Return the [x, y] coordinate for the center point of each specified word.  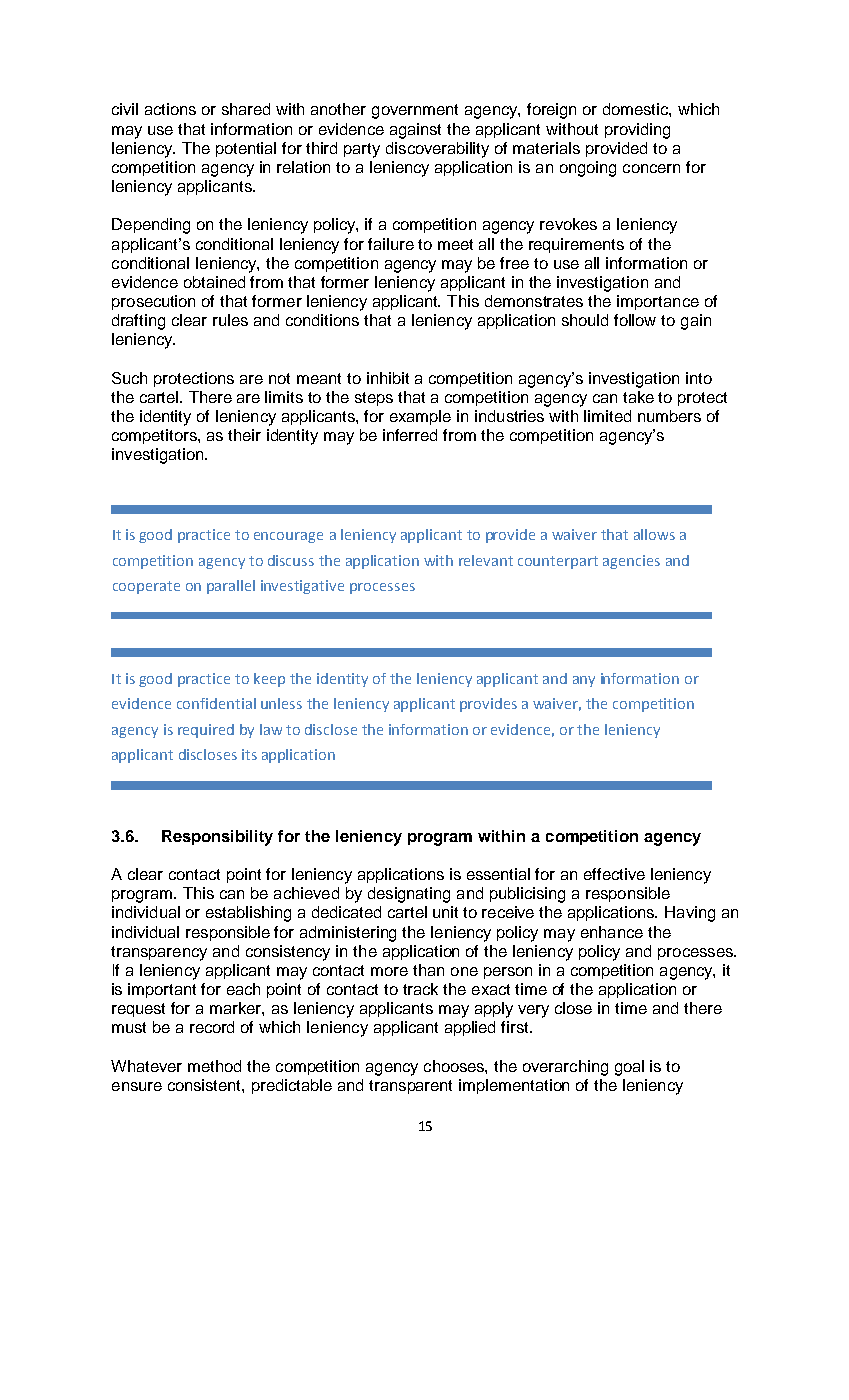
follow [635, 320]
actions [170, 109]
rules [230, 320]
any [584, 681]
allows [654, 534]
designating [409, 895]
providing [637, 131]
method [214, 1066]
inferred [410, 435]
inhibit [388, 378]
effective [614, 874]
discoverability [437, 150]
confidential [216, 703]
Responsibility [217, 838]
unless [281, 703]
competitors [155, 436]
